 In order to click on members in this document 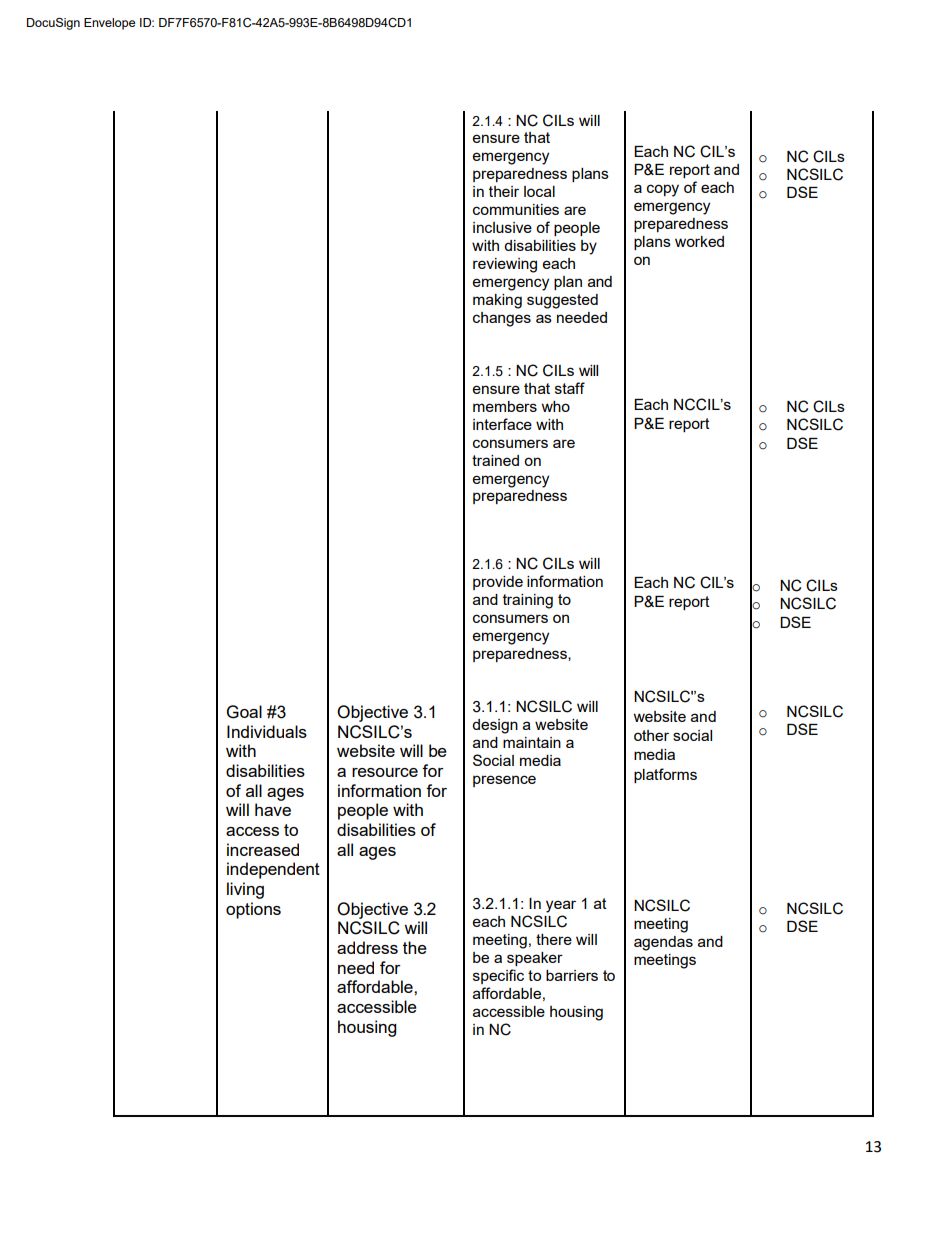, I will do `click(505, 406)`.
